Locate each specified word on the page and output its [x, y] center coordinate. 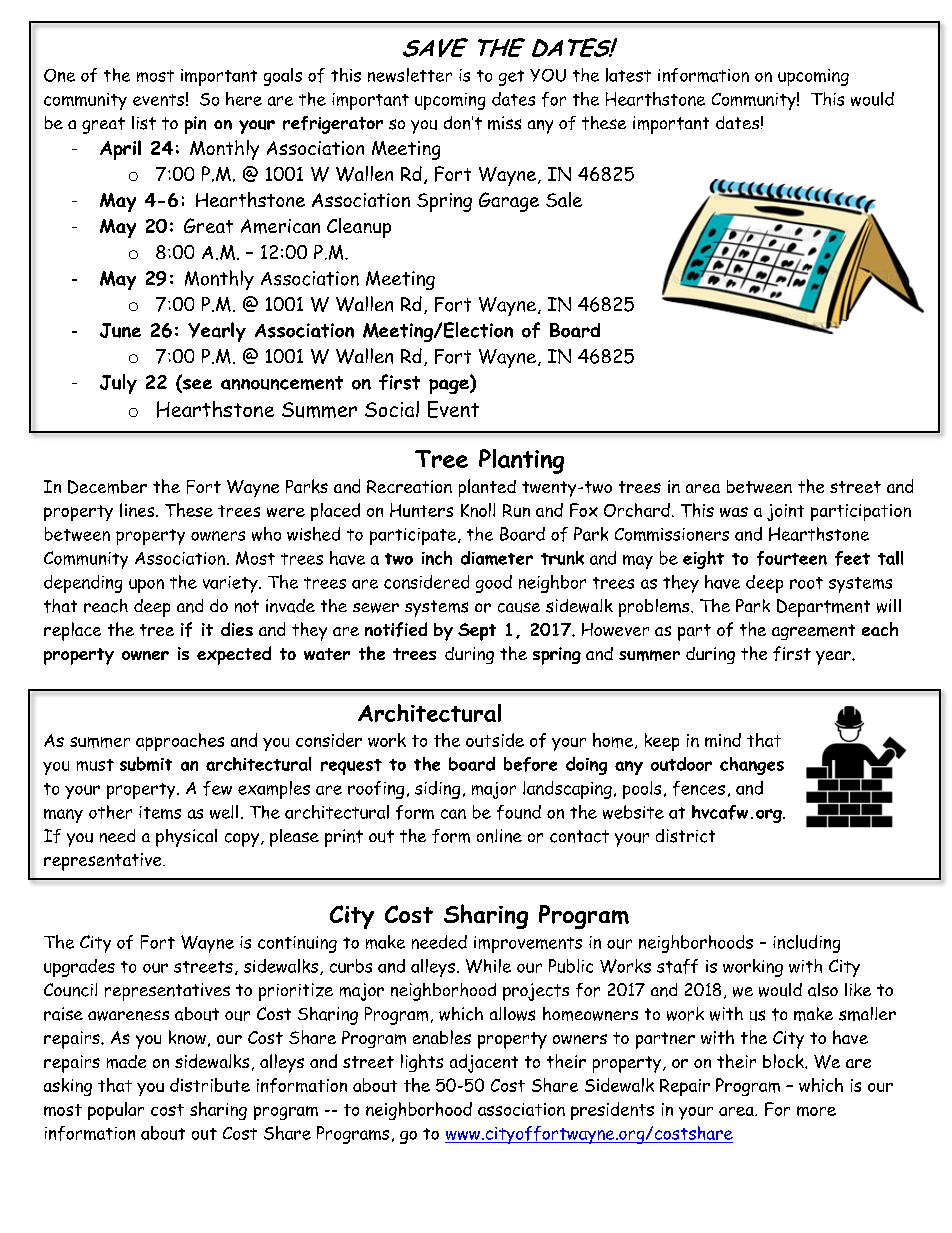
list [144, 123]
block [784, 1061]
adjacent [484, 1063]
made [126, 1062]
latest [628, 75]
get [511, 78]
